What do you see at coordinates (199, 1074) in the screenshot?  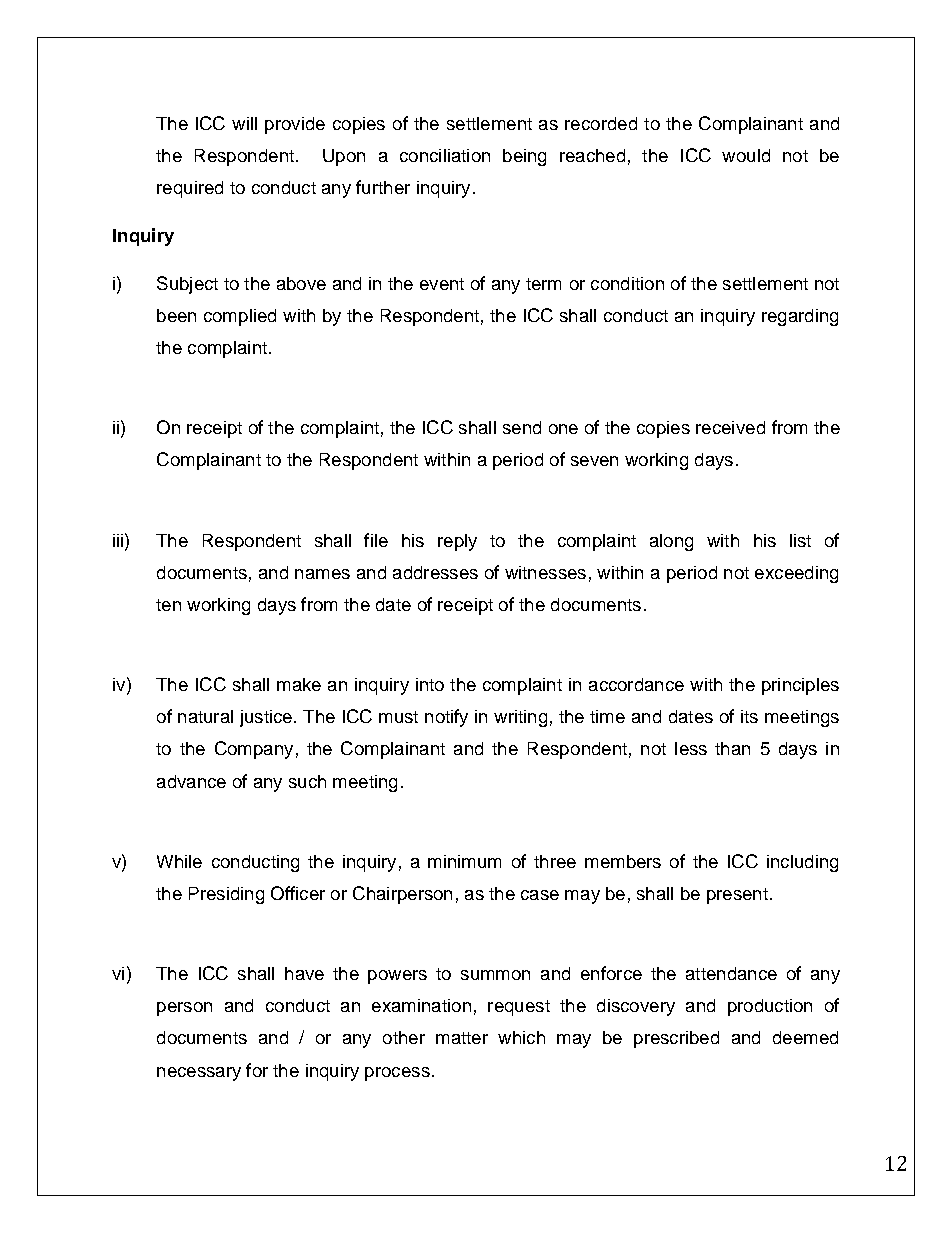 I see `necessary` at bounding box center [199, 1074].
